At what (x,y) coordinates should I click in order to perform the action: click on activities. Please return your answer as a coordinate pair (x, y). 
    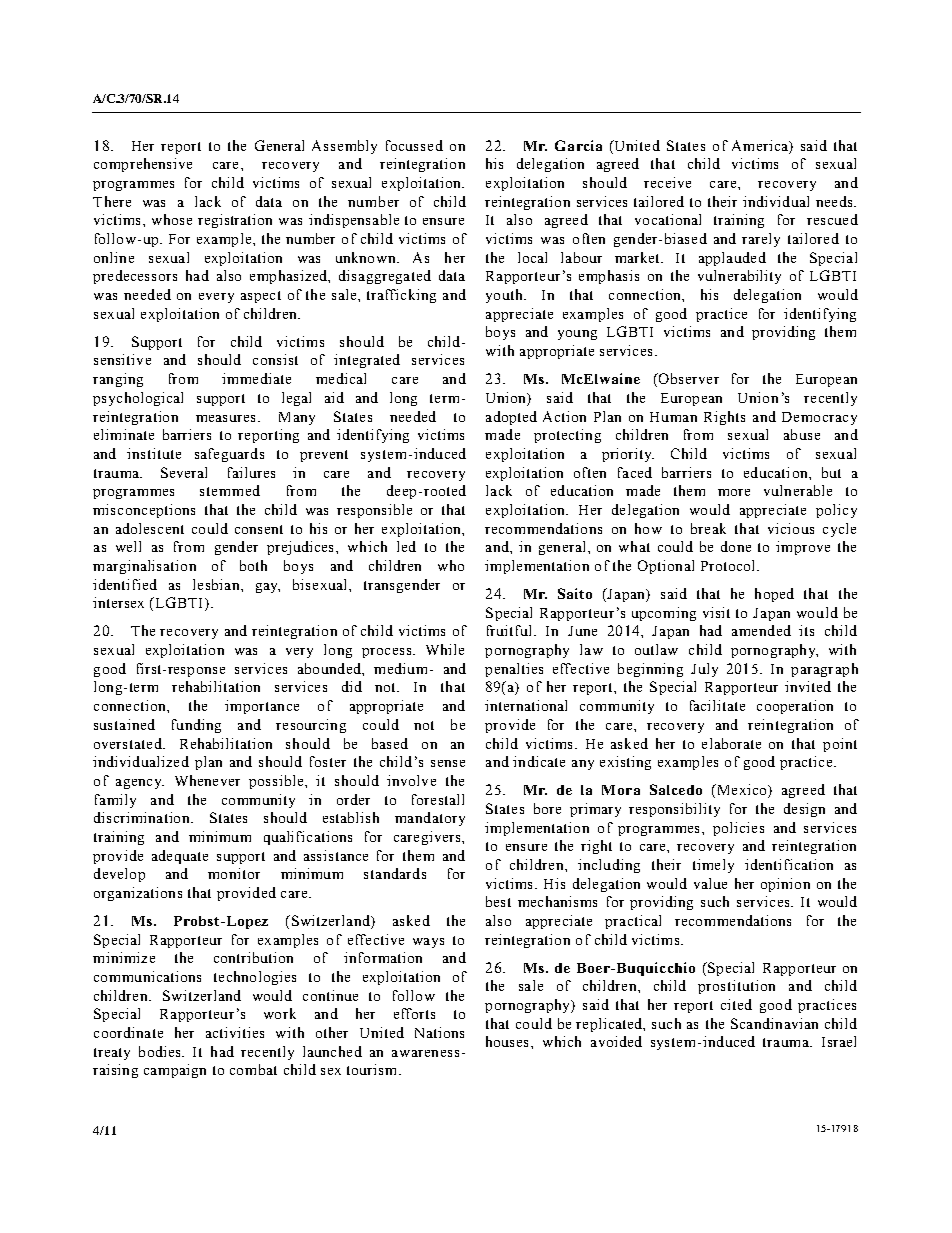
    Looking at the image, I should click on (235, 1032).
